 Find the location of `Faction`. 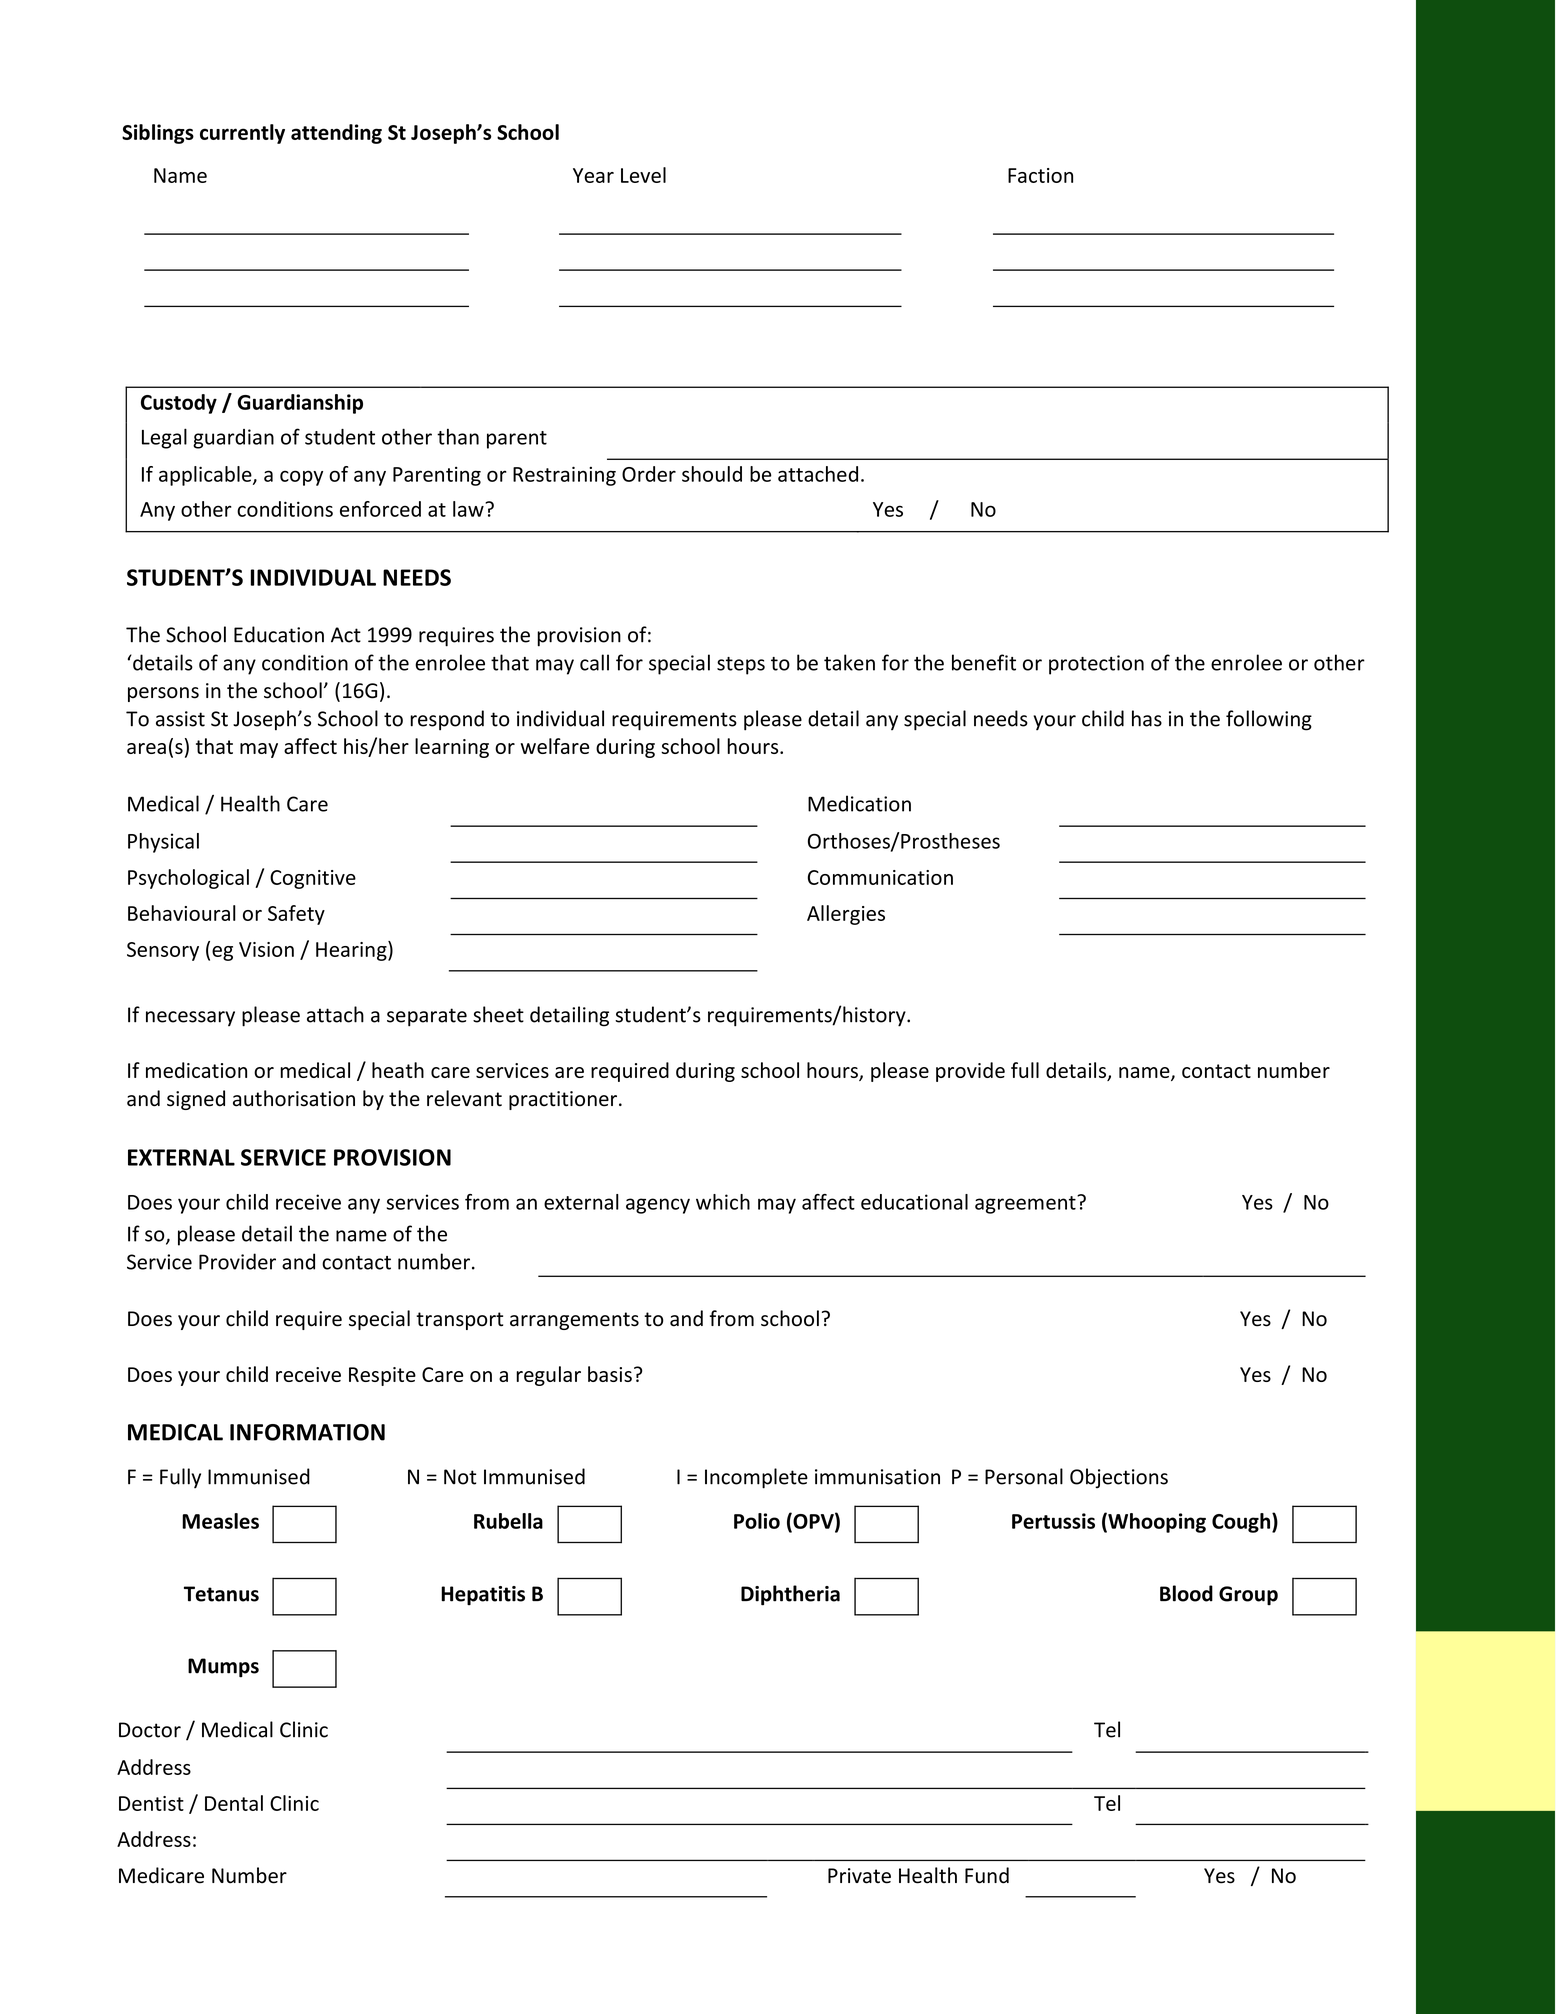

Faction is located at coordinates (1040, 175).
